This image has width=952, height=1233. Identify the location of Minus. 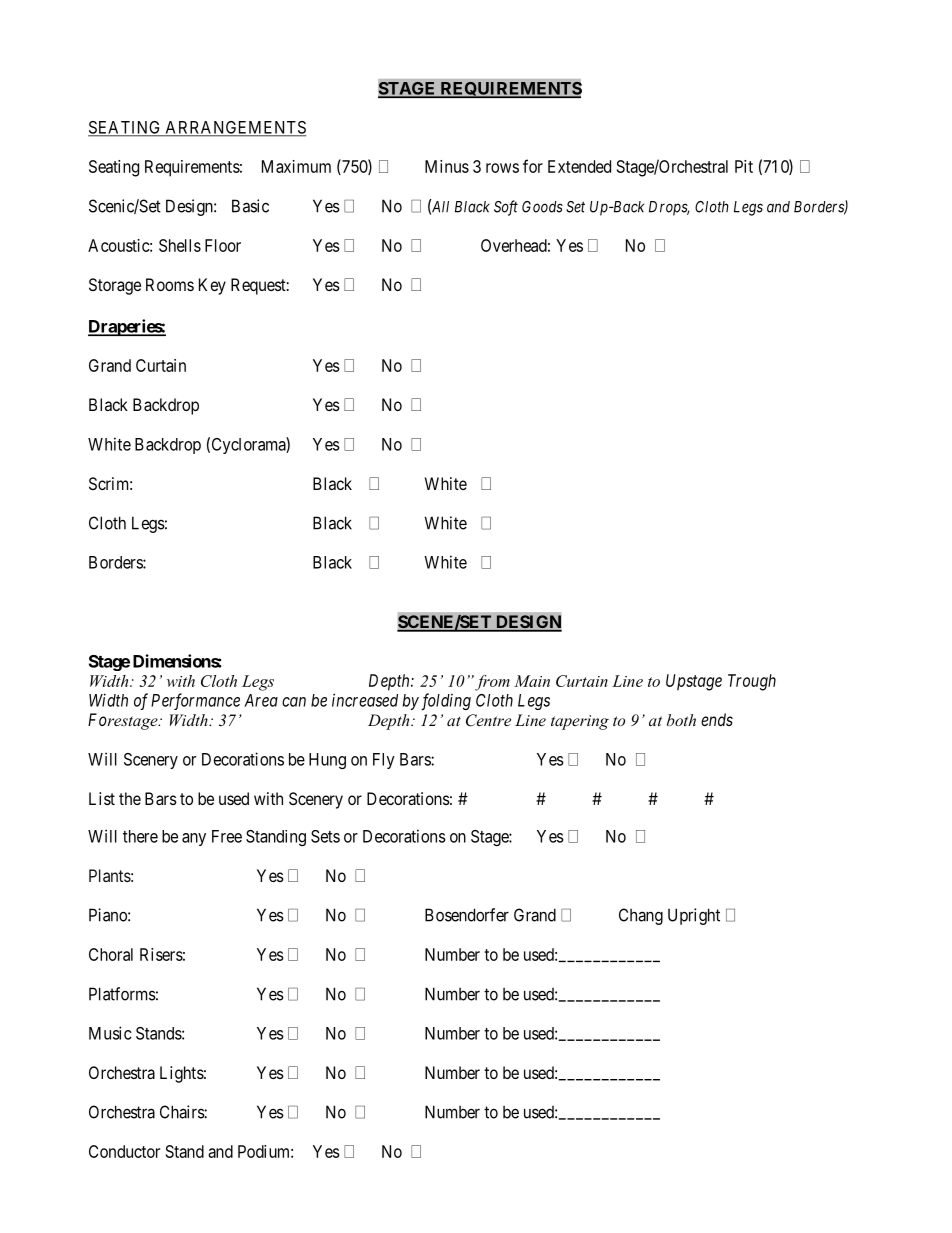
(447, 166).
